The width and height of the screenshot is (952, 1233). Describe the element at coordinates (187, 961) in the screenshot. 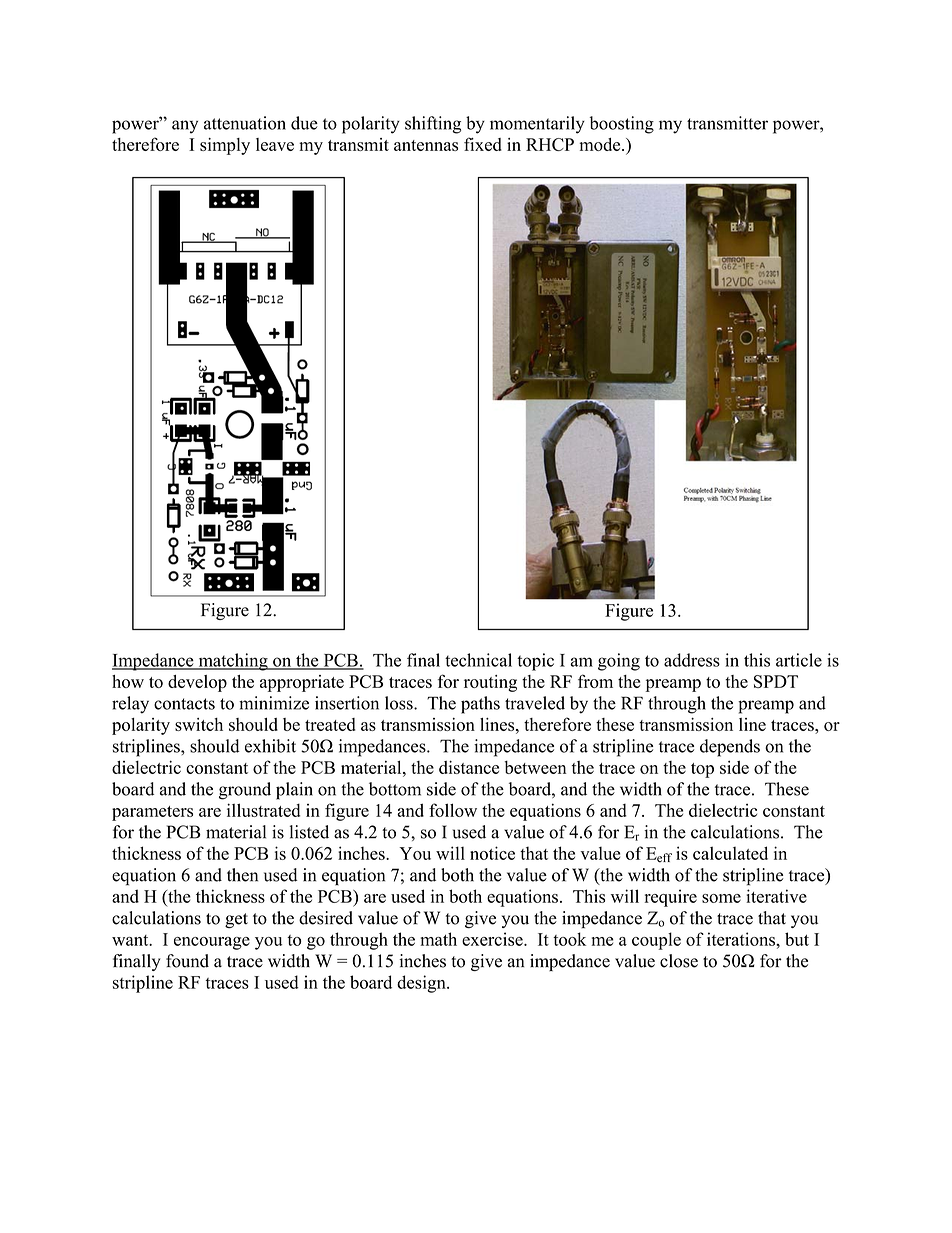

I see `found` at that location.
